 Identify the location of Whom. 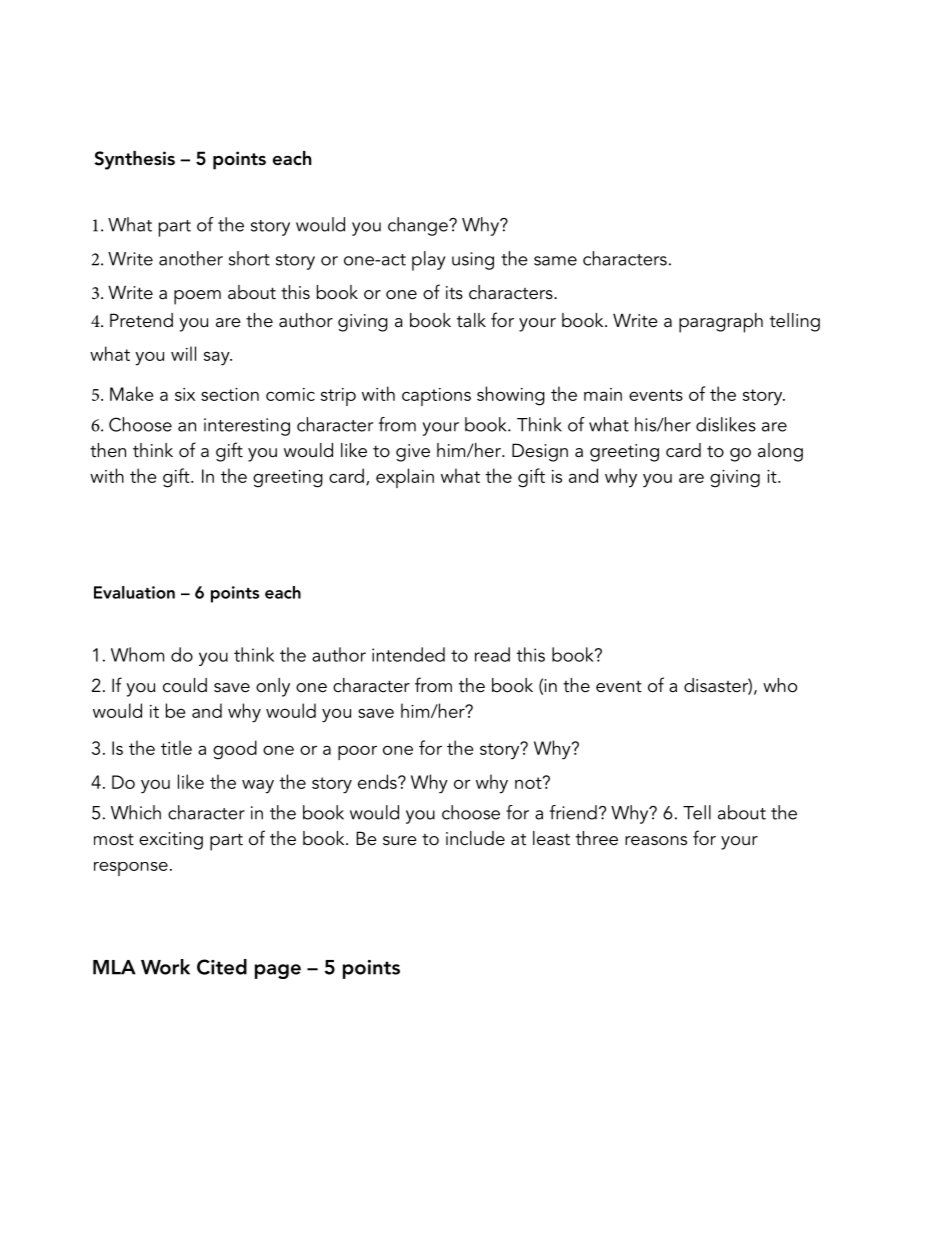
(137, 654).
